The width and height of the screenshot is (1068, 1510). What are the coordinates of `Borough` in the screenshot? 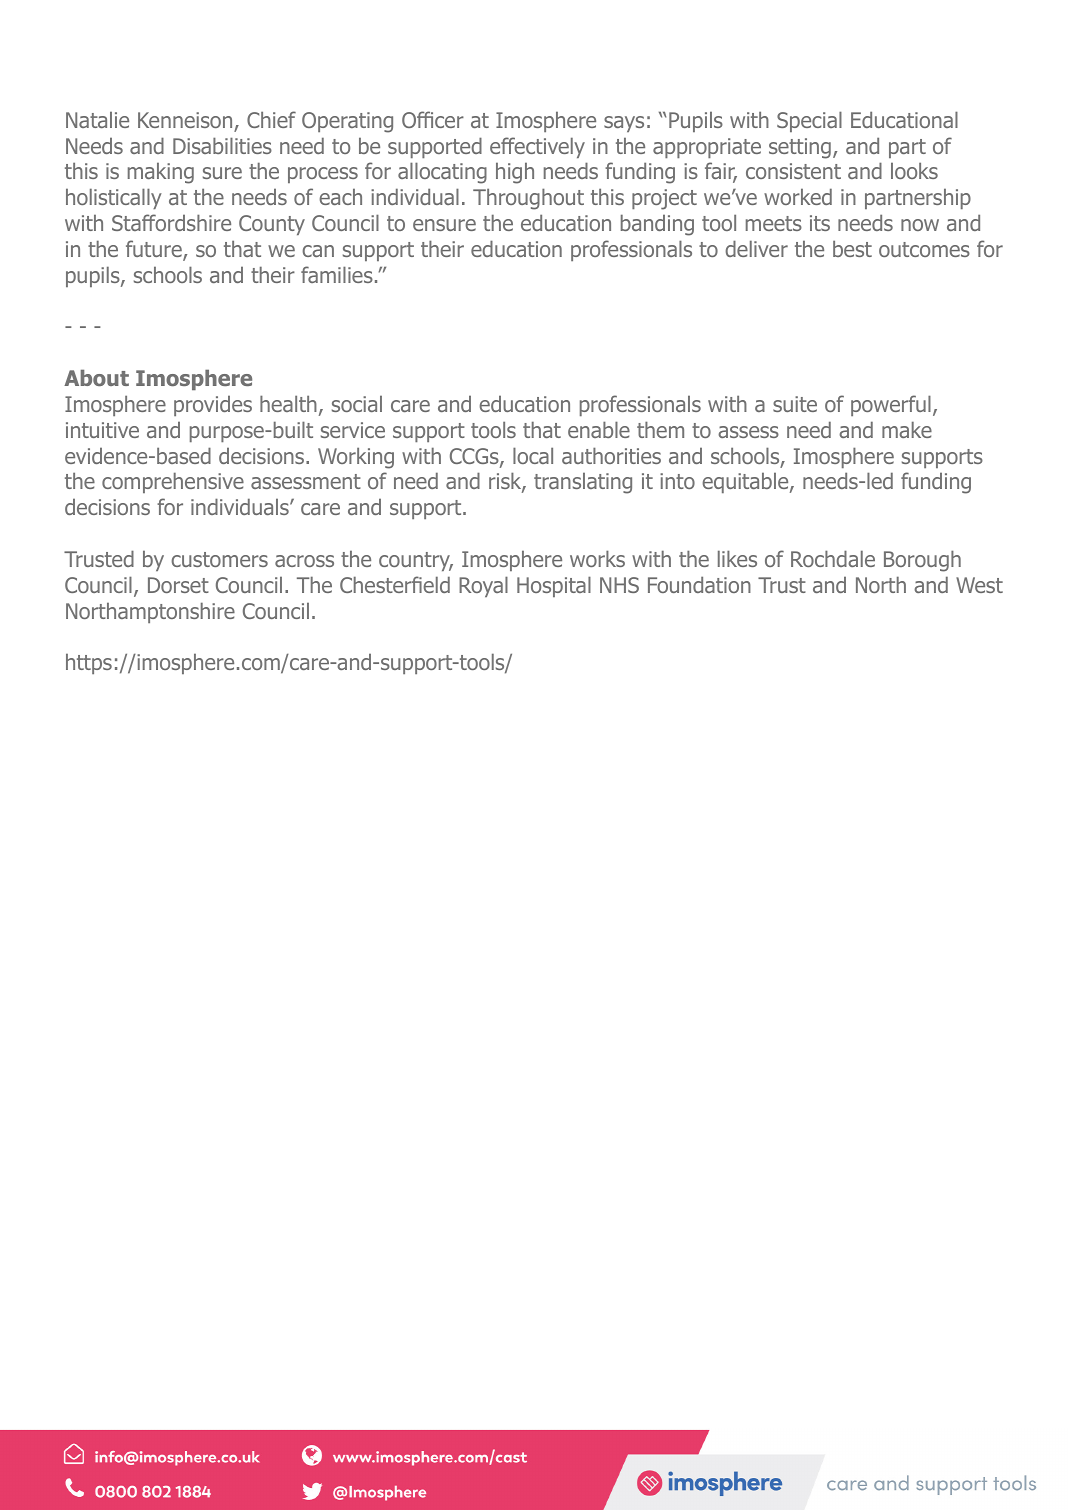 It's located at (922, 561).
